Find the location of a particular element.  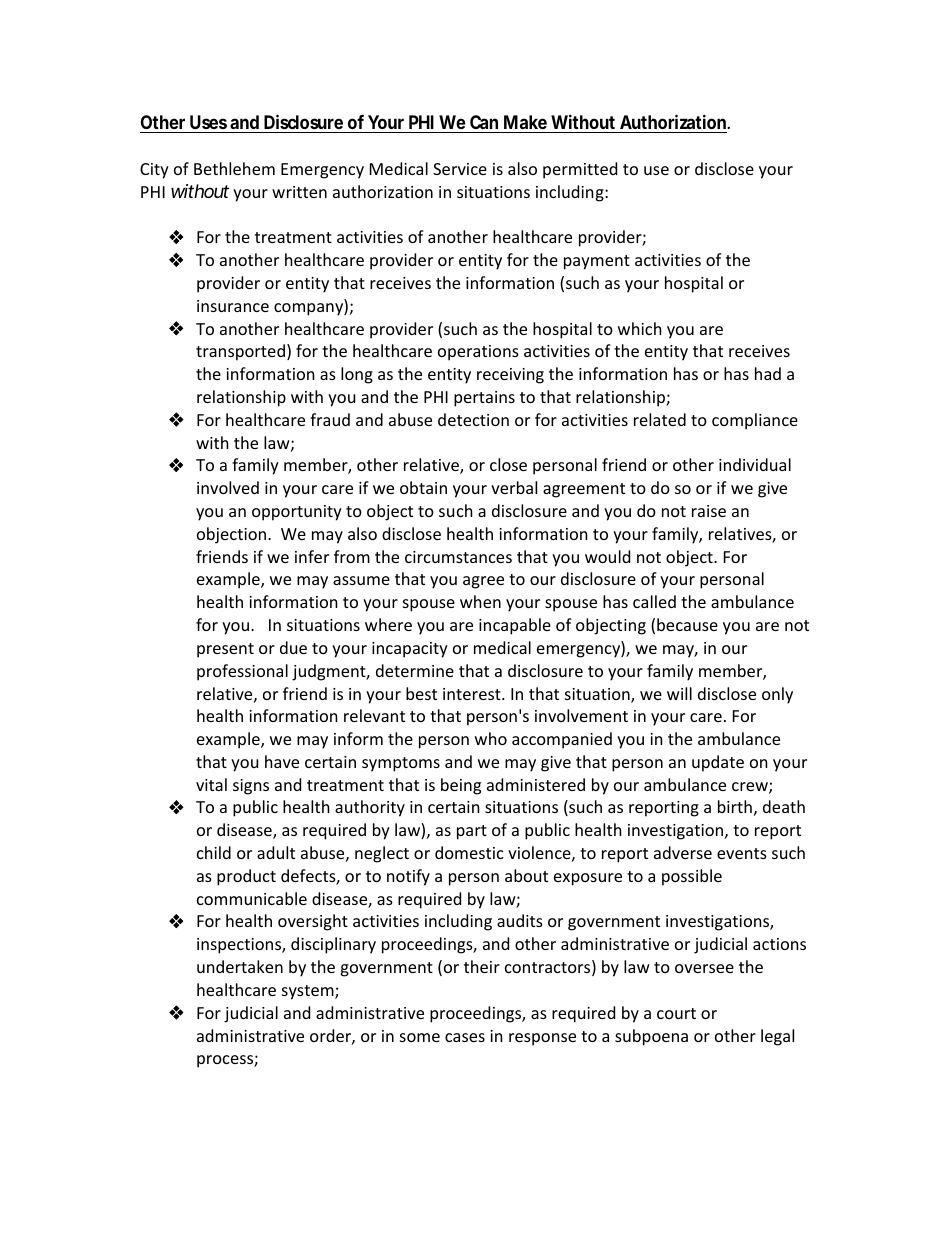

court is located at coordinates (676, 1013).
